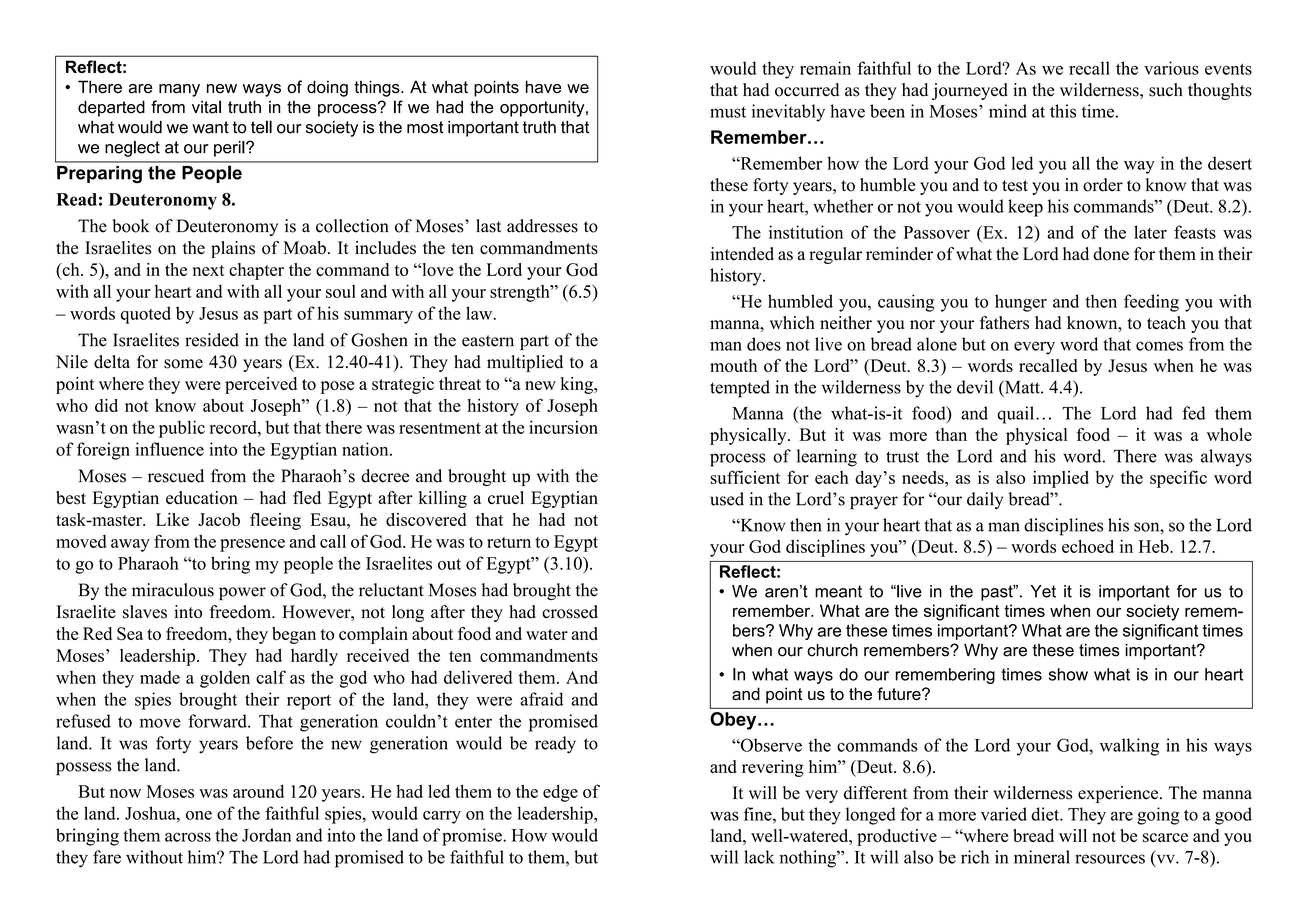  I want to click on Yet, so click(1043, 591).
